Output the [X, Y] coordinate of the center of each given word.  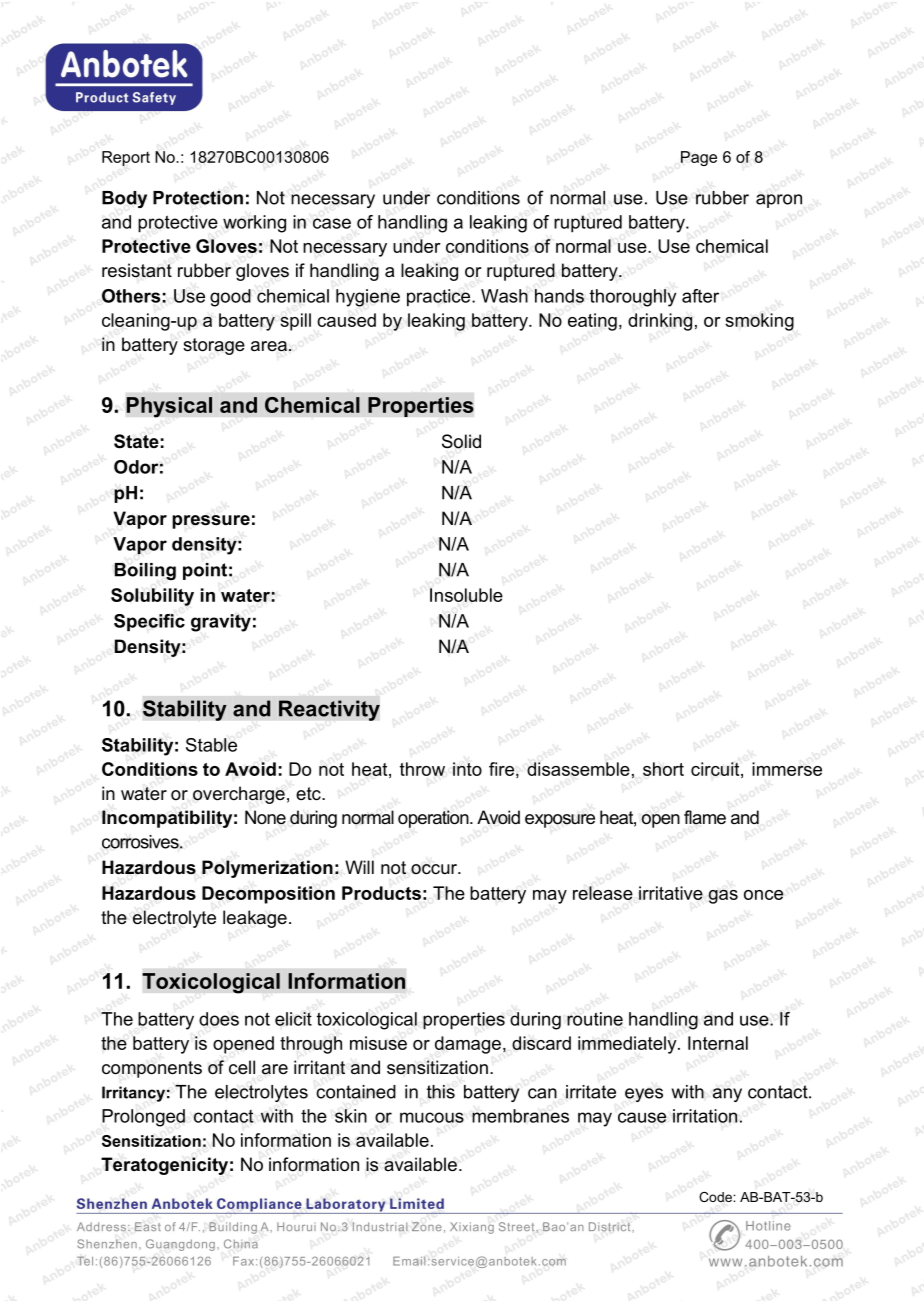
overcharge [239, 795]
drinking [660, 322]
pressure [211, 522]
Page [699, 158]
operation [434, 819]
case [332, 223]
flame [705, 817]
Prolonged [143, 1118]
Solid [461, 441]
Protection [198, 198]
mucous [432, 1117]
